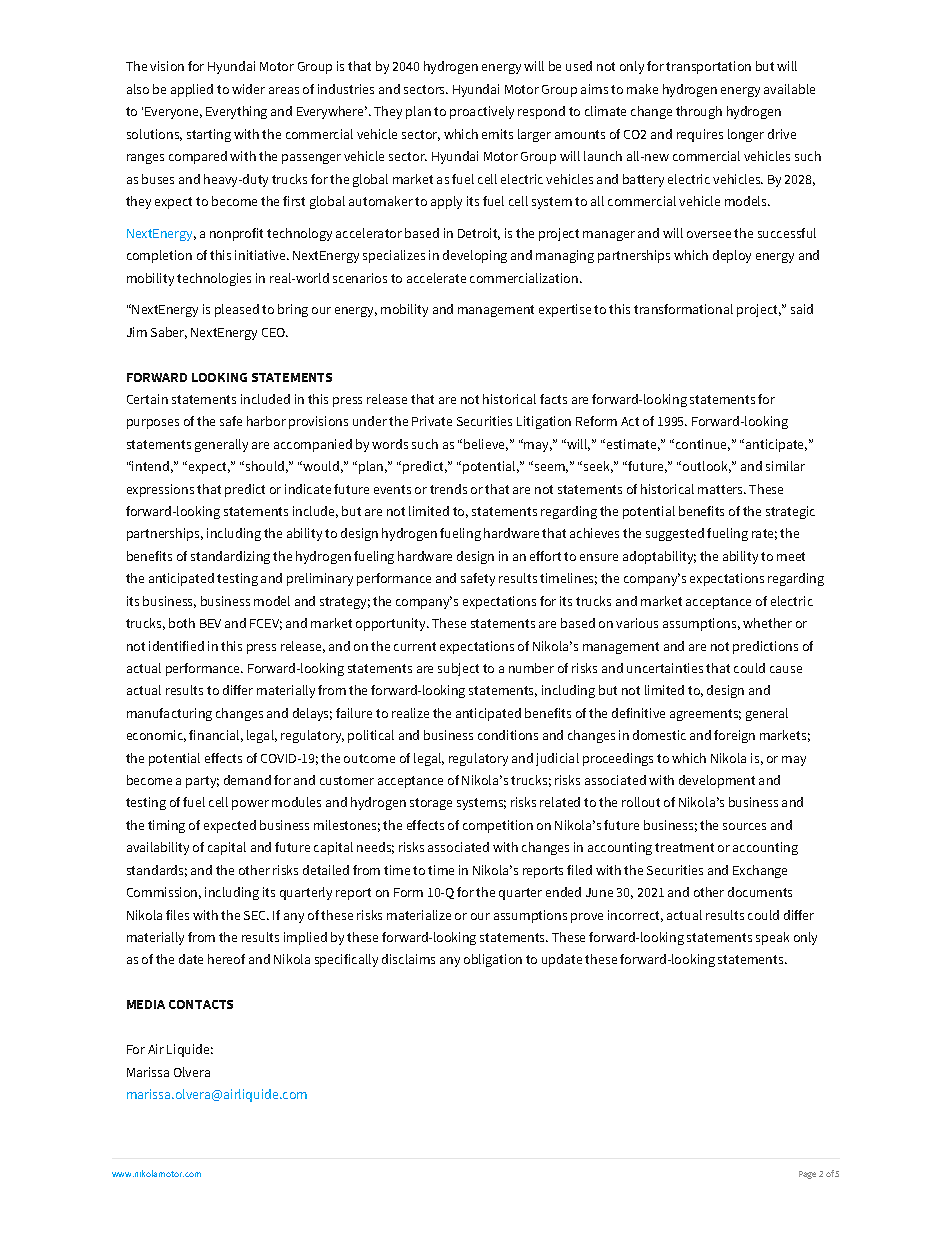 Image resolution: width=952 pixels, height=1233 pixels. Describe the element at coordinates (247, 780) in the screenshot. I see `demand` at that location.
